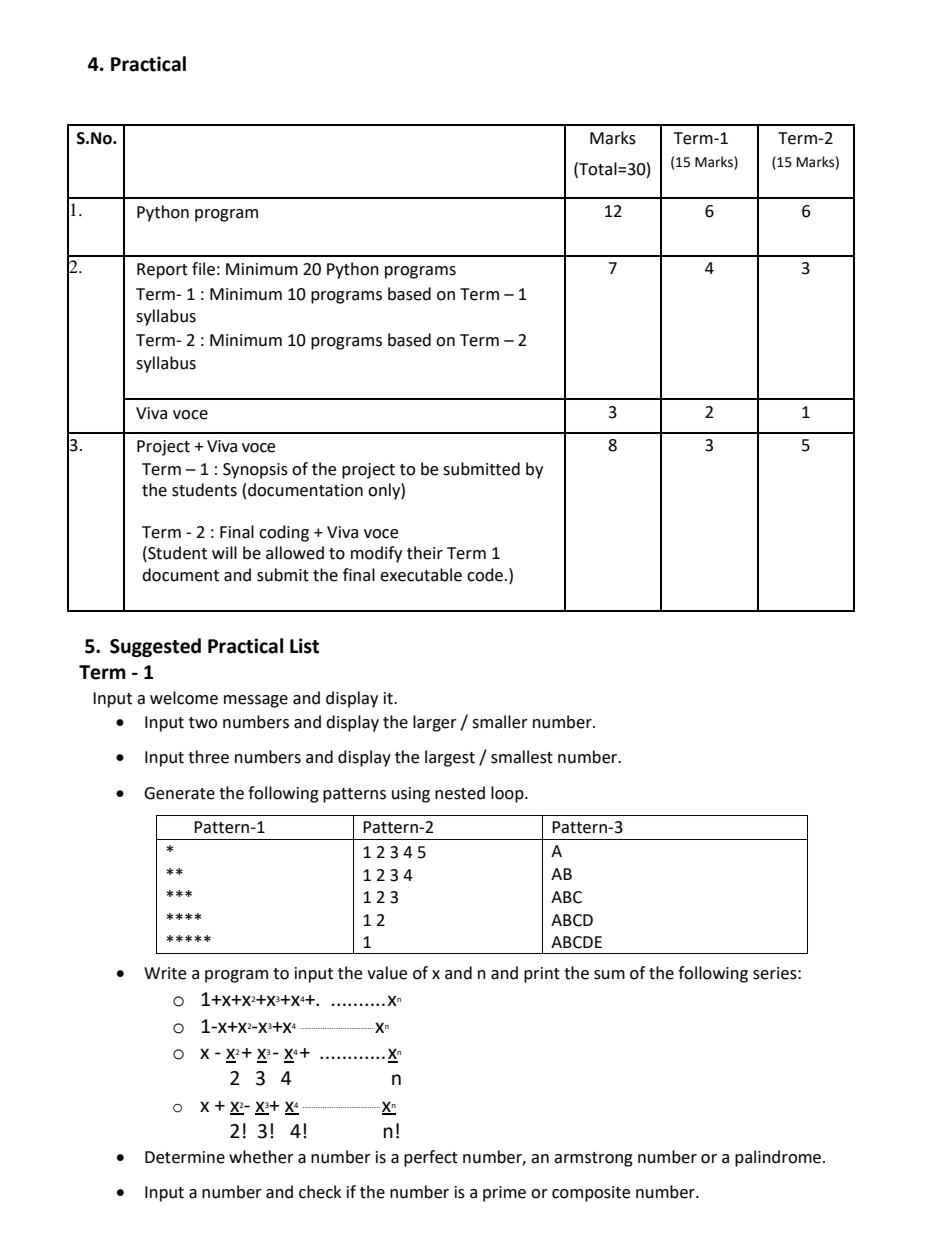 The image size is (952, 1233). Describe the element at coordinates (165, 973) in the document. I see `Write` at that location.
